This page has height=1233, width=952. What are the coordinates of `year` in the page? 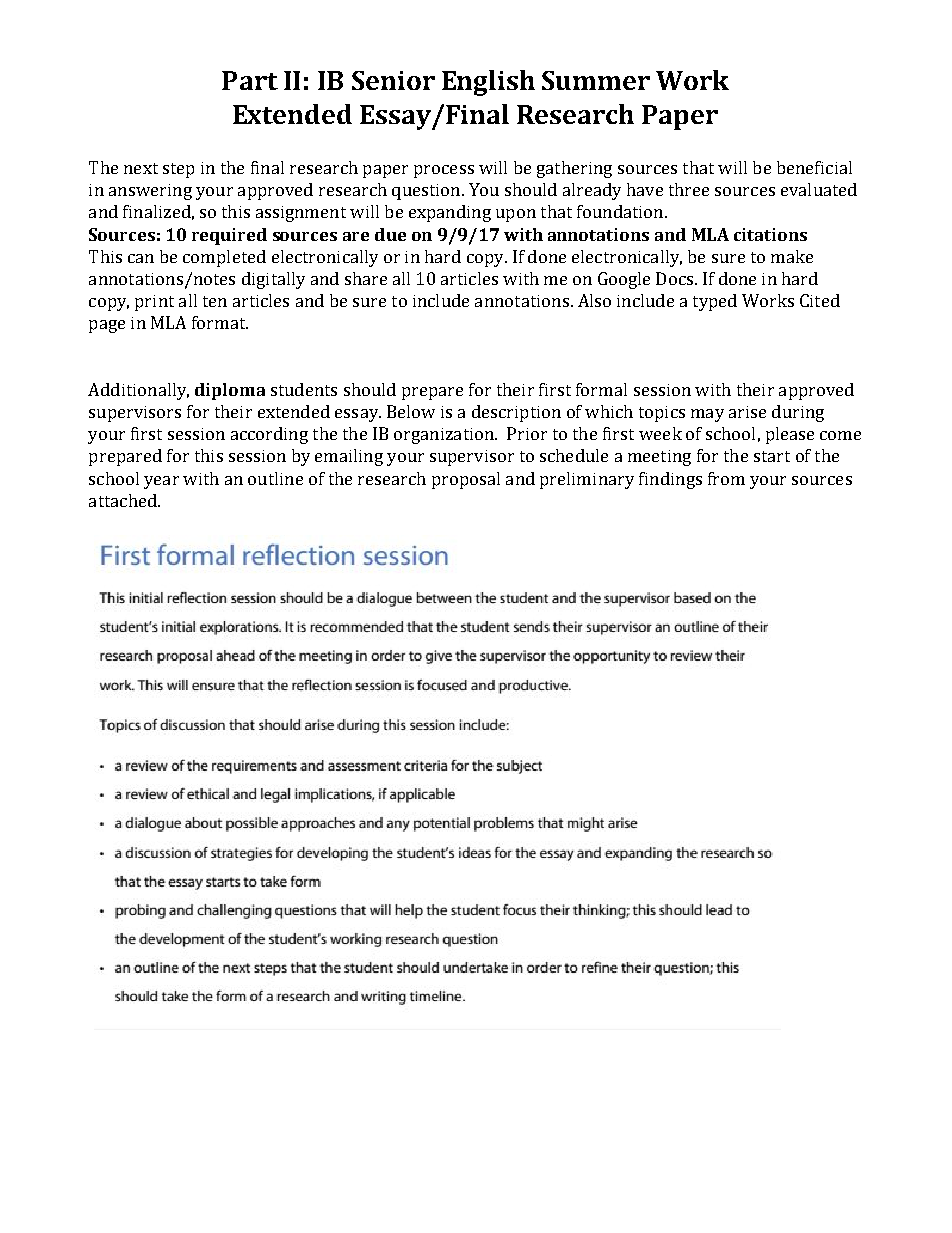 It's located at (161, 482).
